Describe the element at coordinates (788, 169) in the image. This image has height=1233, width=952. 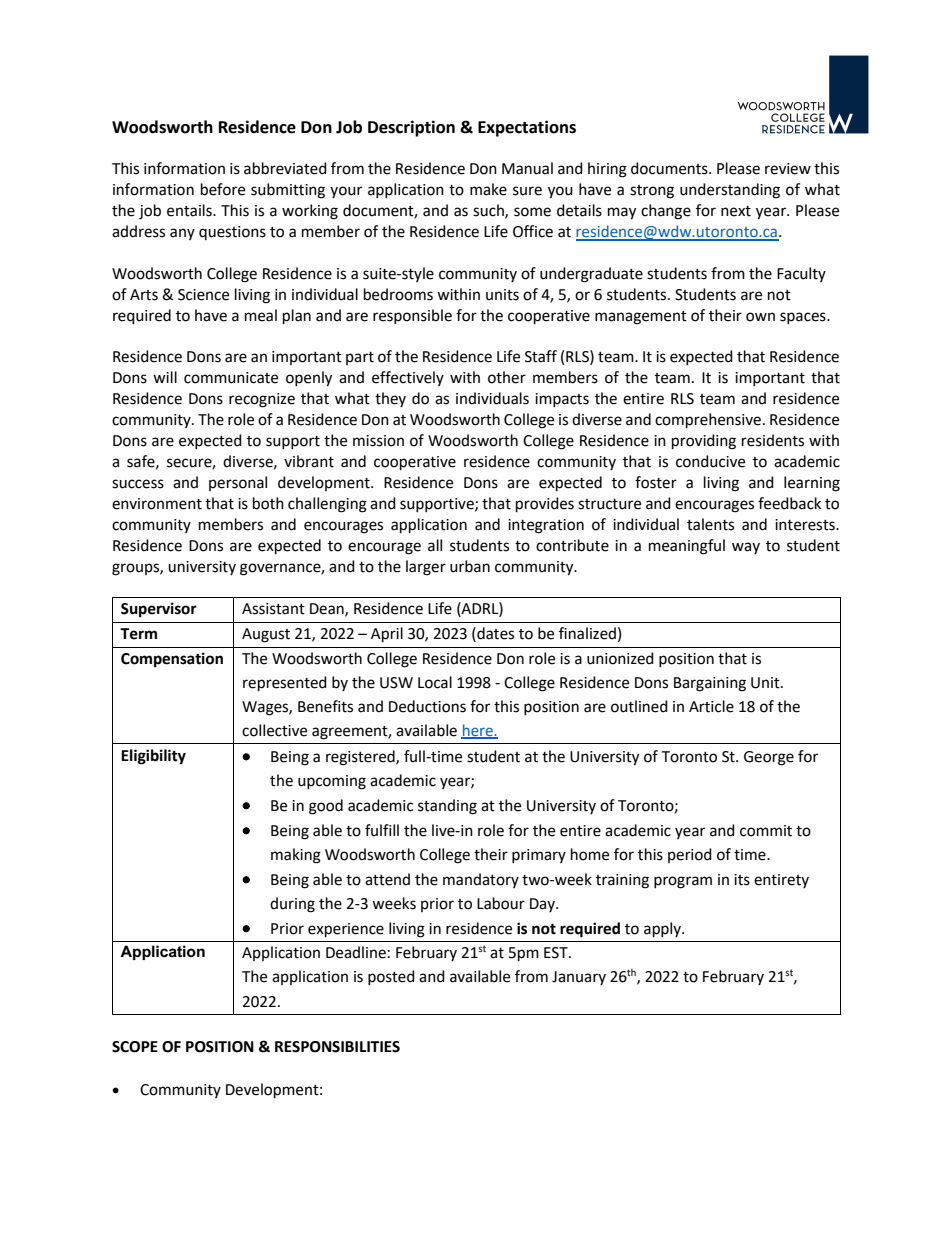
I see `review` at that location.
